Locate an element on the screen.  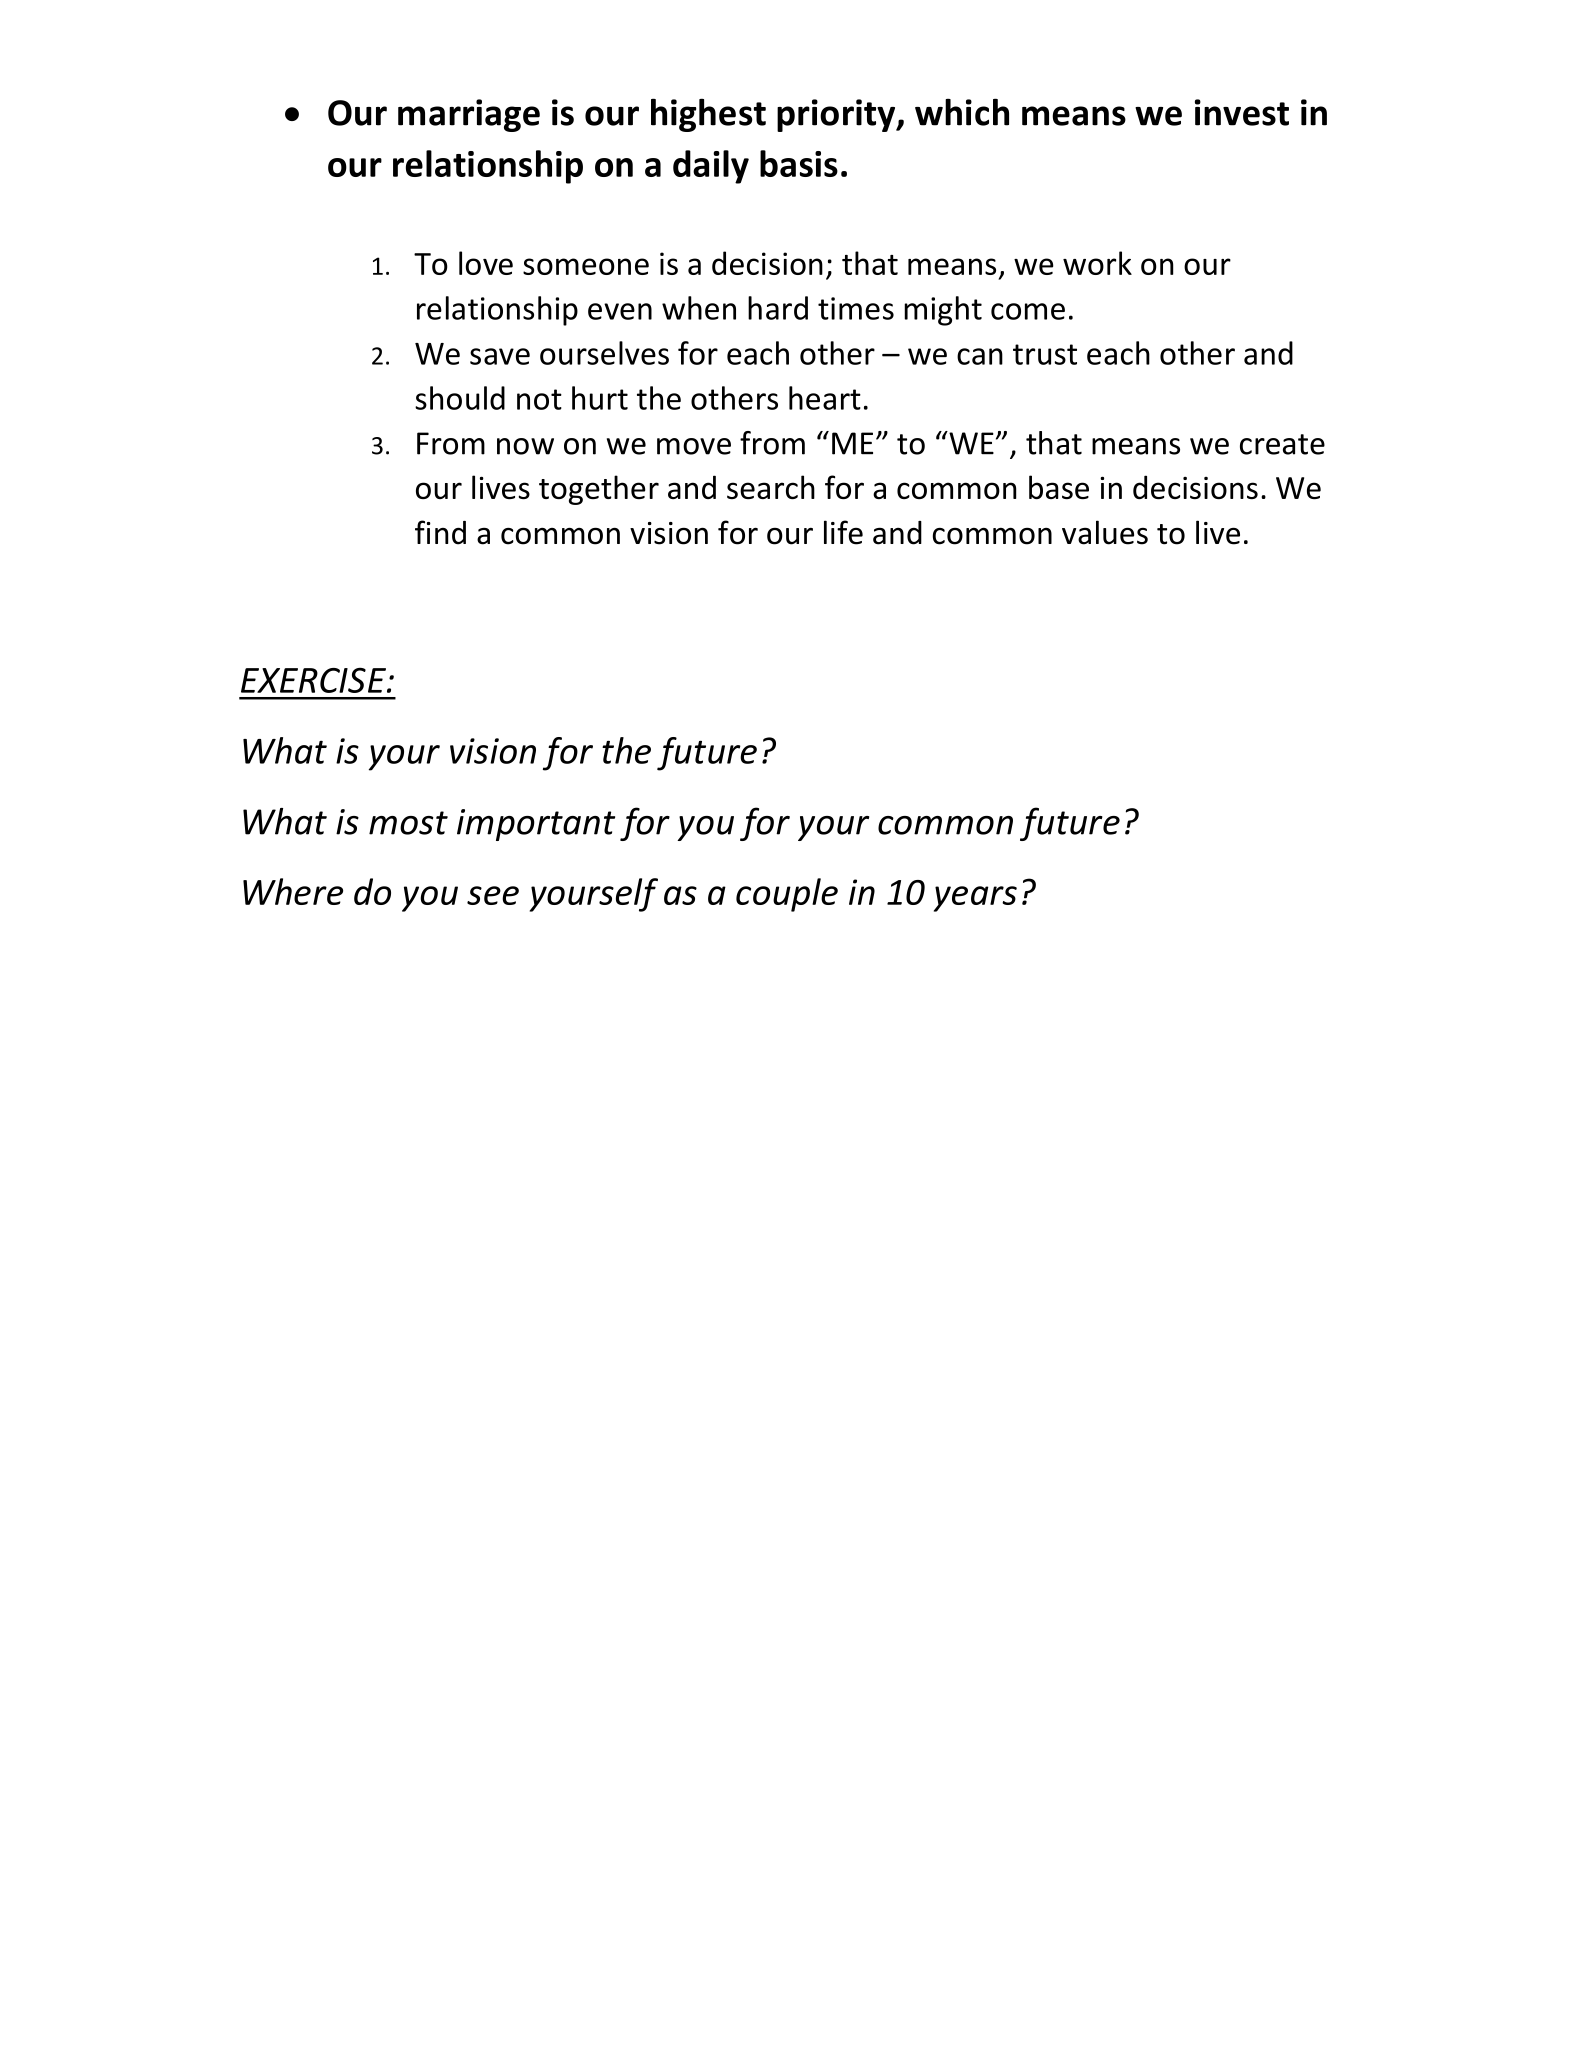
heart is located at coordinates (825, 398).
